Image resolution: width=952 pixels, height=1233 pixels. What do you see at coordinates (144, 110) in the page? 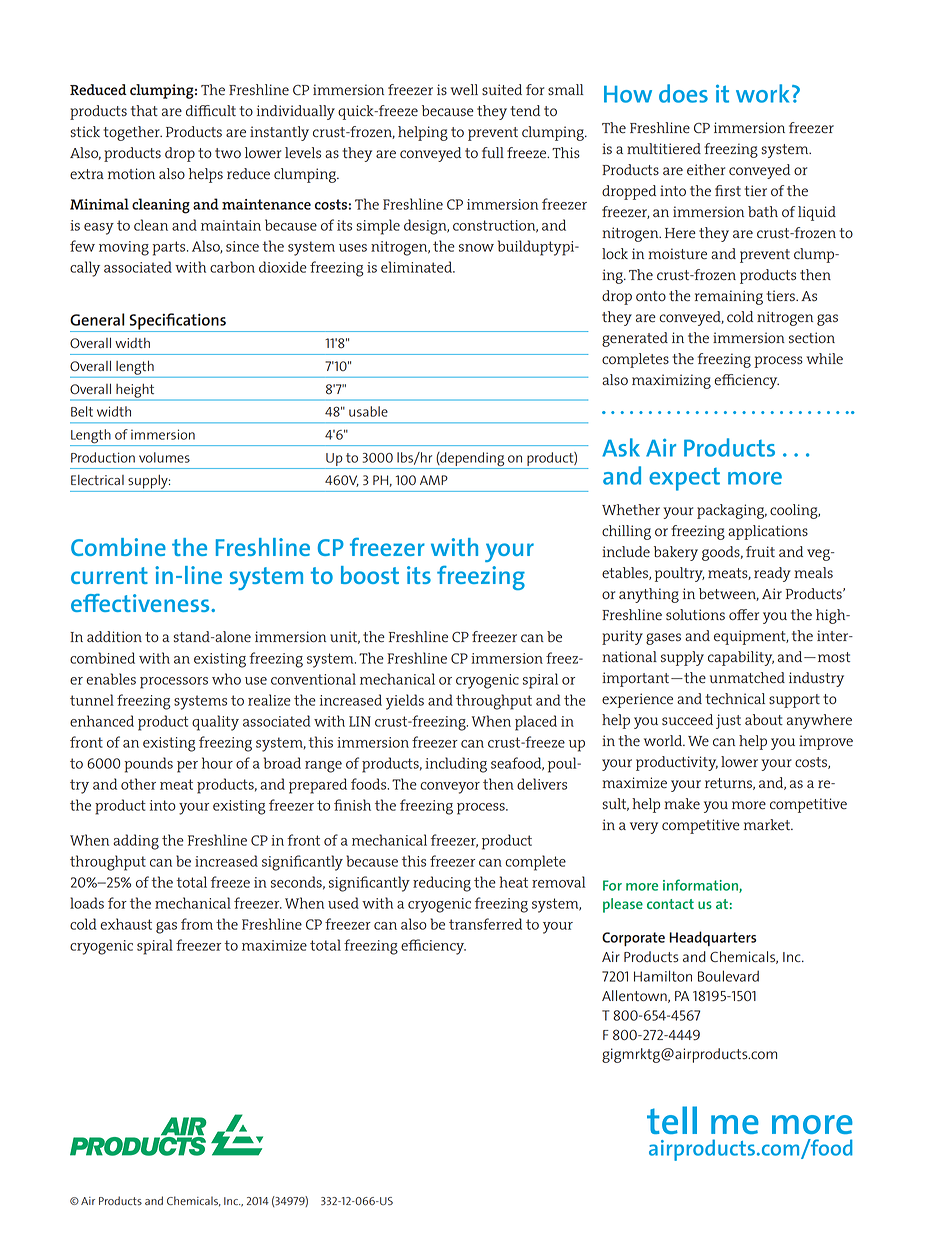
I see `that` at bounding box center [144, 110].
